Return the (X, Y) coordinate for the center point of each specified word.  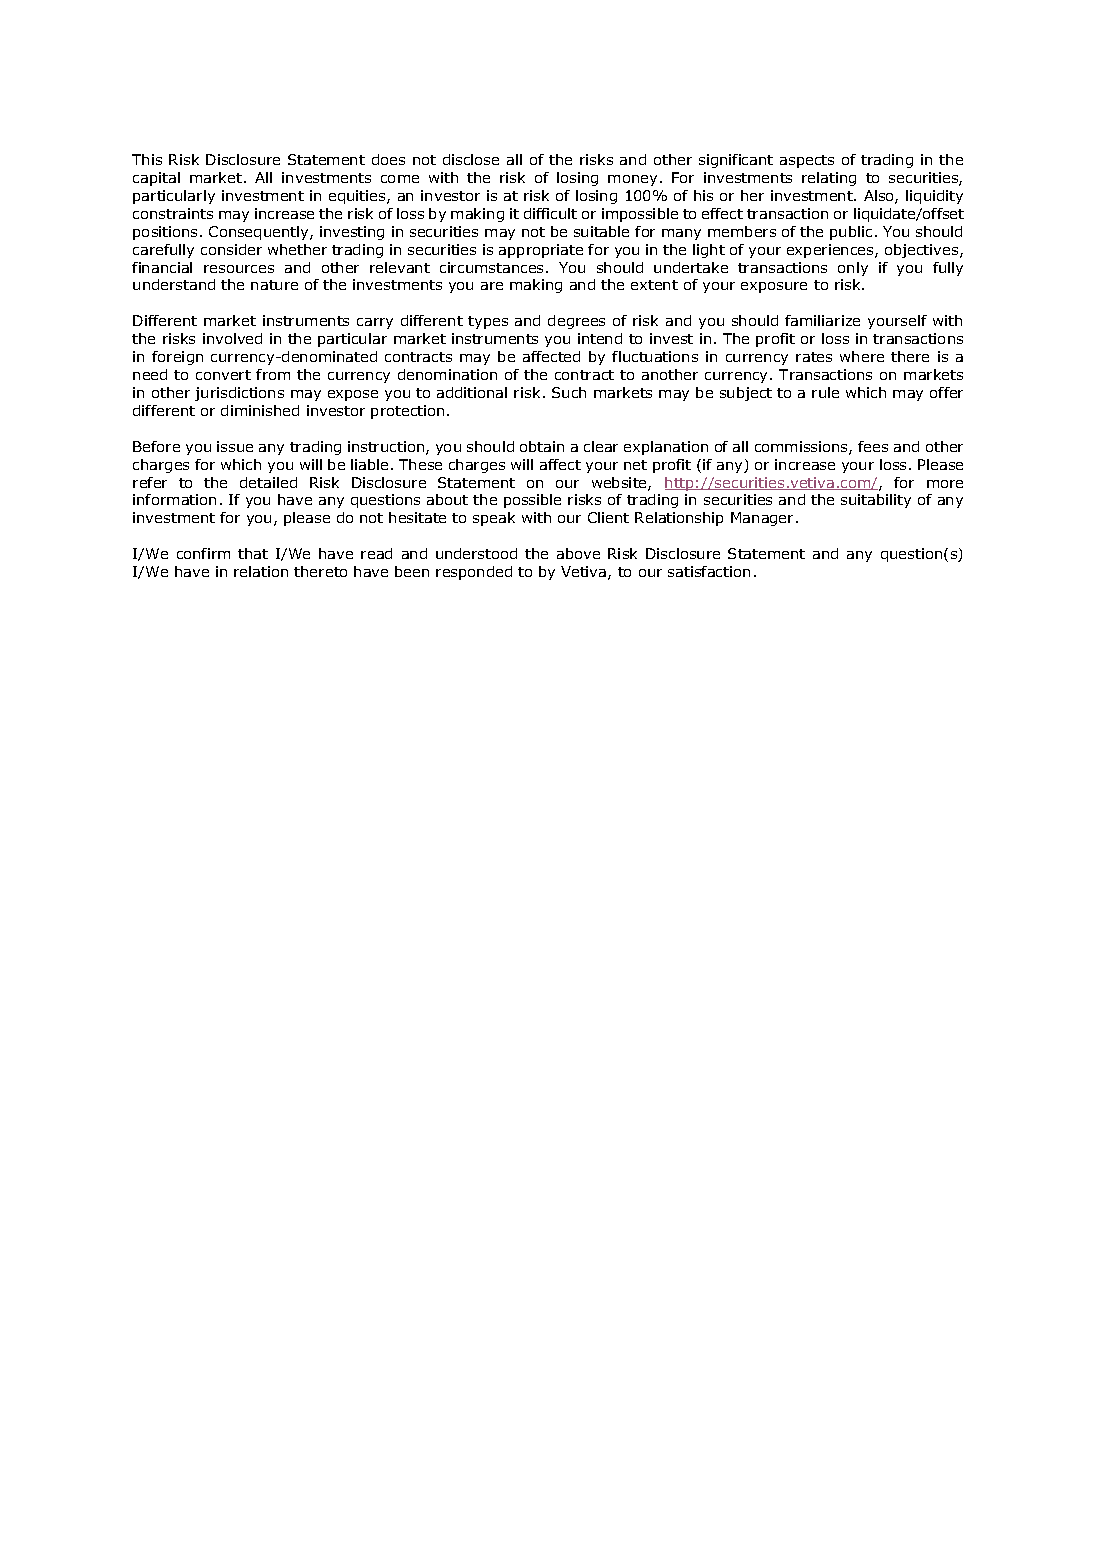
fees (873, 446)
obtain (542, 446)
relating (829, 179)
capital (156, 179)
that (253, 553)
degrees (576, 322)
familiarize (822, 320)
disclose (471, 159)
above (578, 553)
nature (274, 285)
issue (235, 446)
